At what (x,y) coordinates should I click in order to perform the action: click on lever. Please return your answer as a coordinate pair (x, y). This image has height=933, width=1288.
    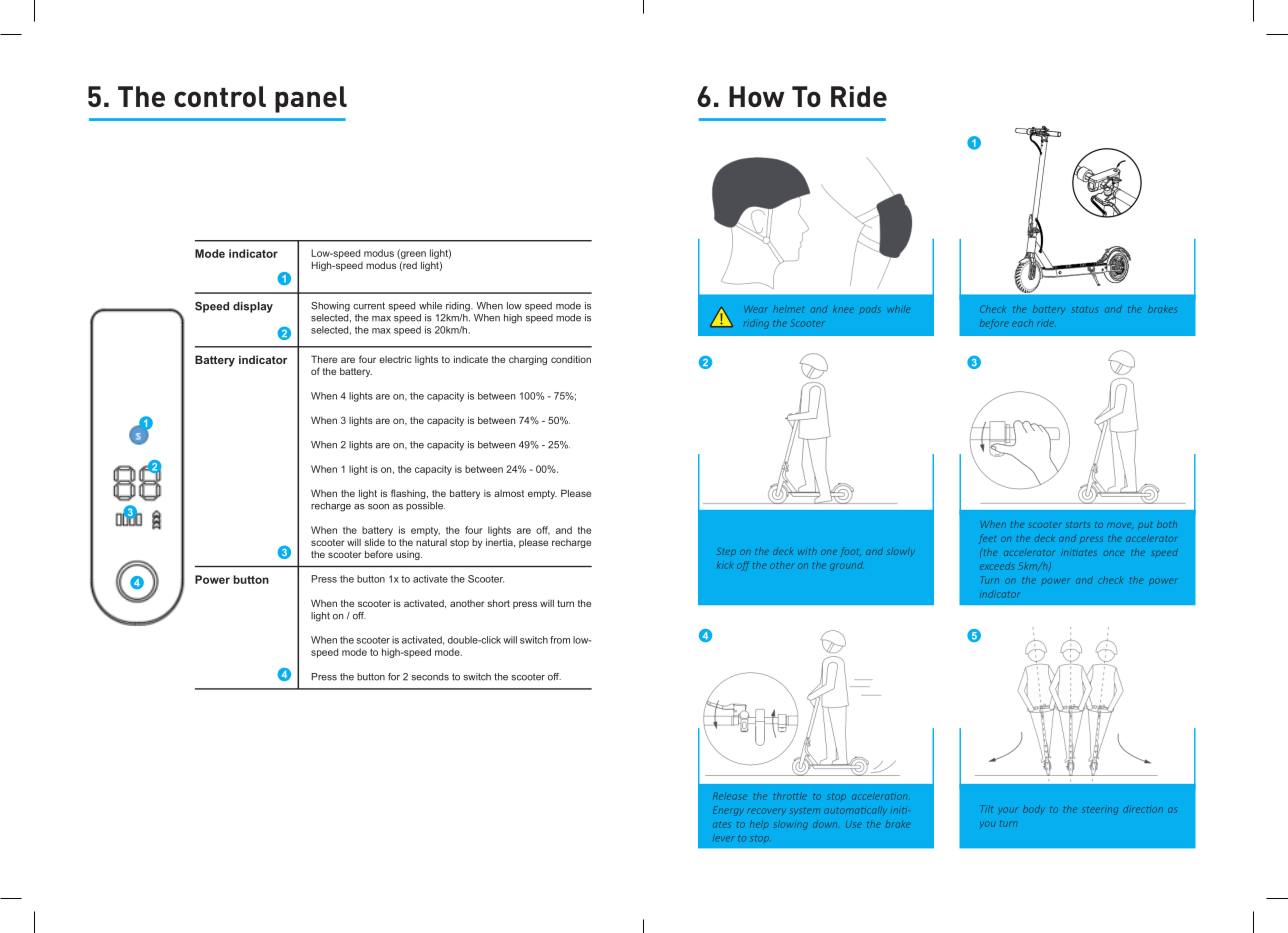
    Looking at the image, I should click on (724, 838).
